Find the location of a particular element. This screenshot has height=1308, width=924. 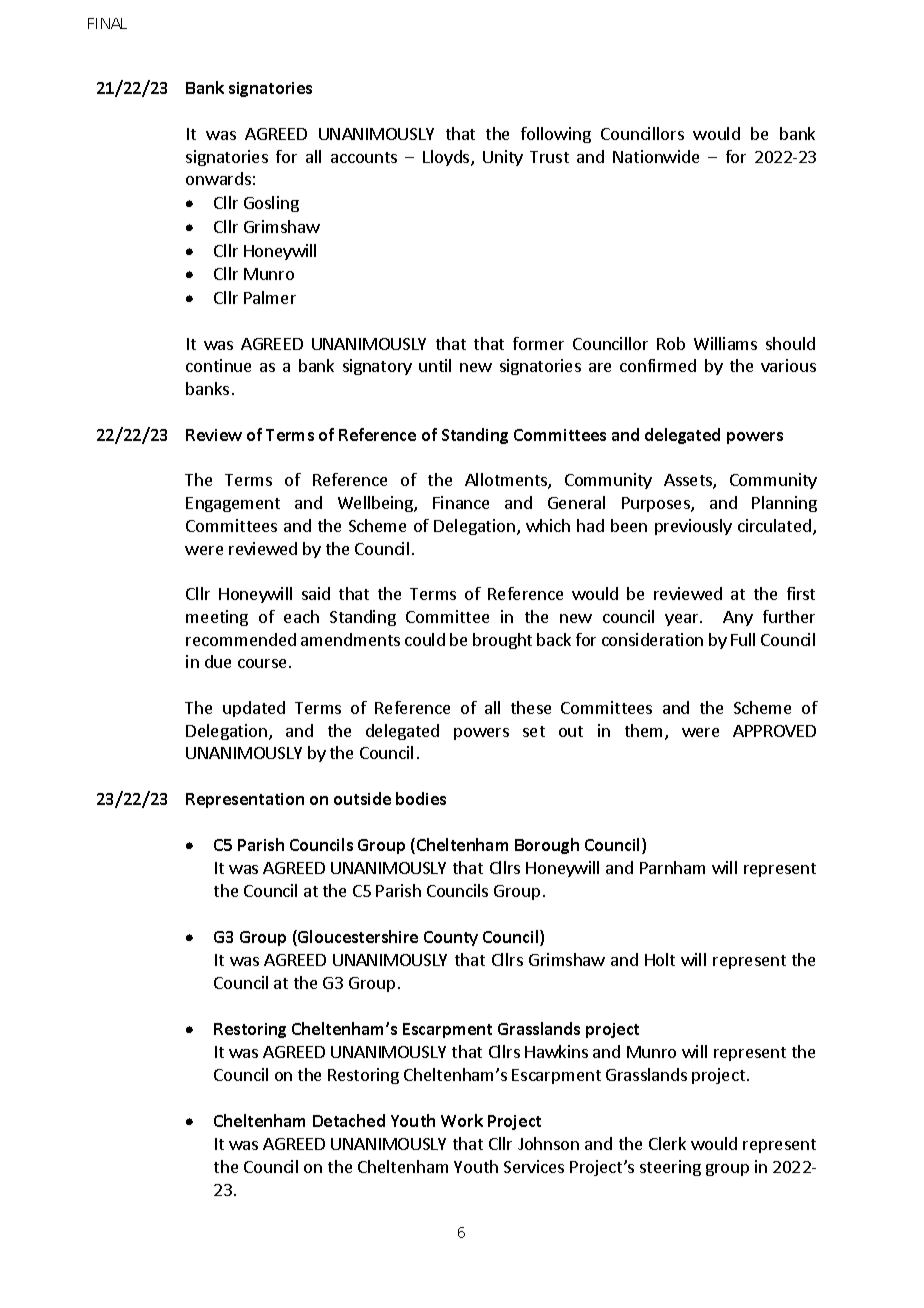

APPROVED is located at coordinates (774, 731).
